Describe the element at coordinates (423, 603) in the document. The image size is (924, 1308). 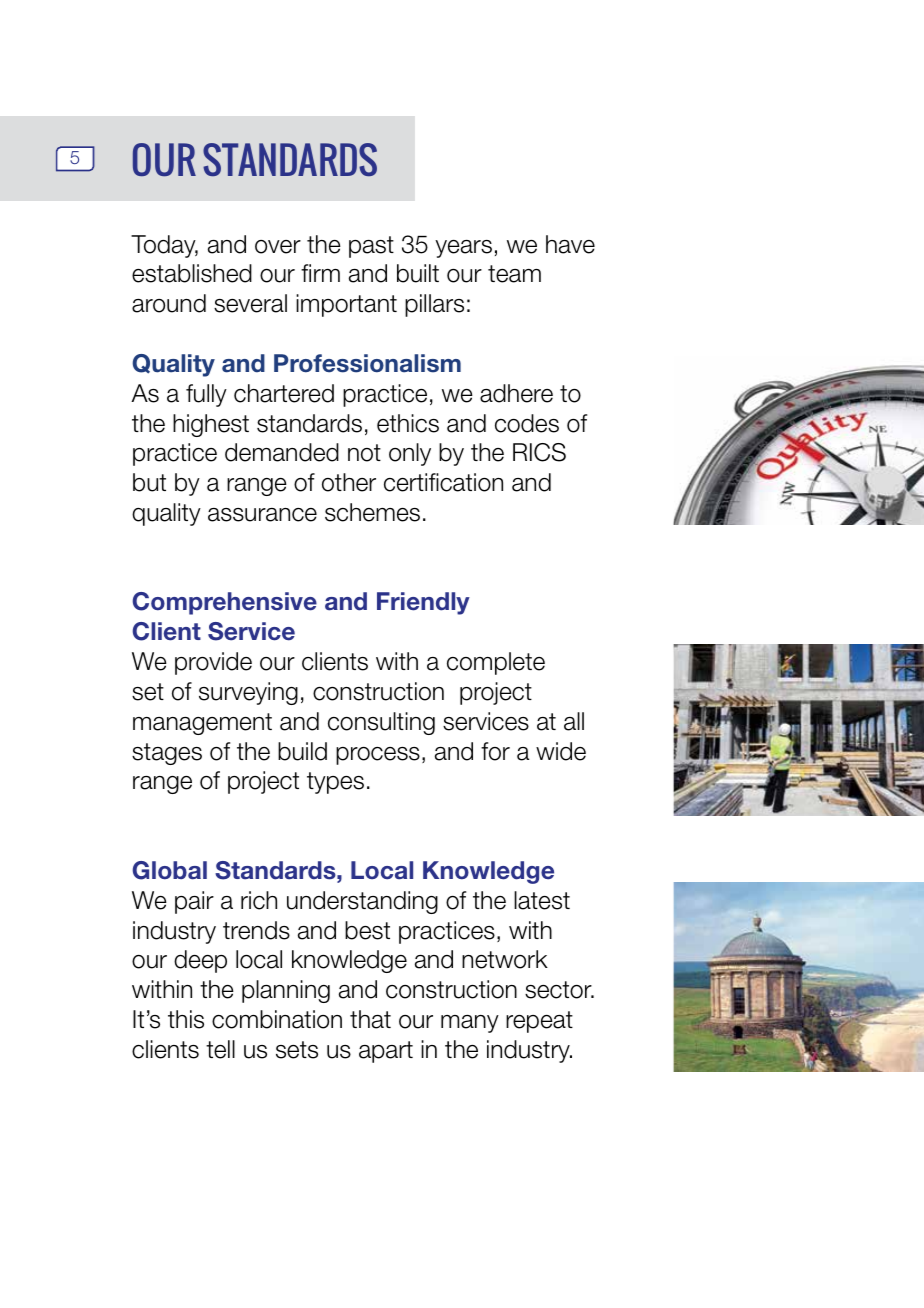
I see `Friendly` at that location.
